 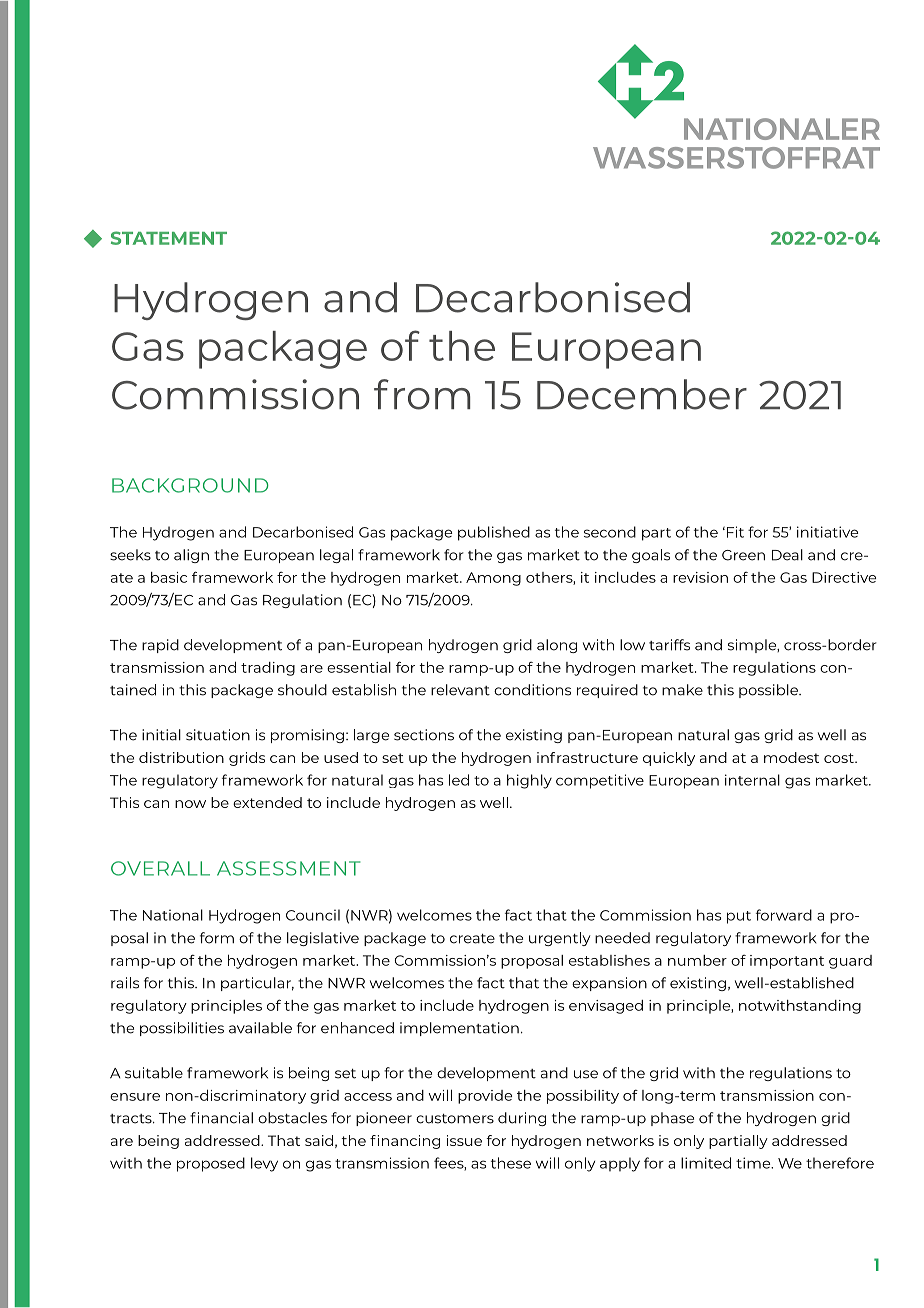 What do you see at coordinates (422, 394) in the screenshot?
I see `from` at bounding box center [422, 394].
